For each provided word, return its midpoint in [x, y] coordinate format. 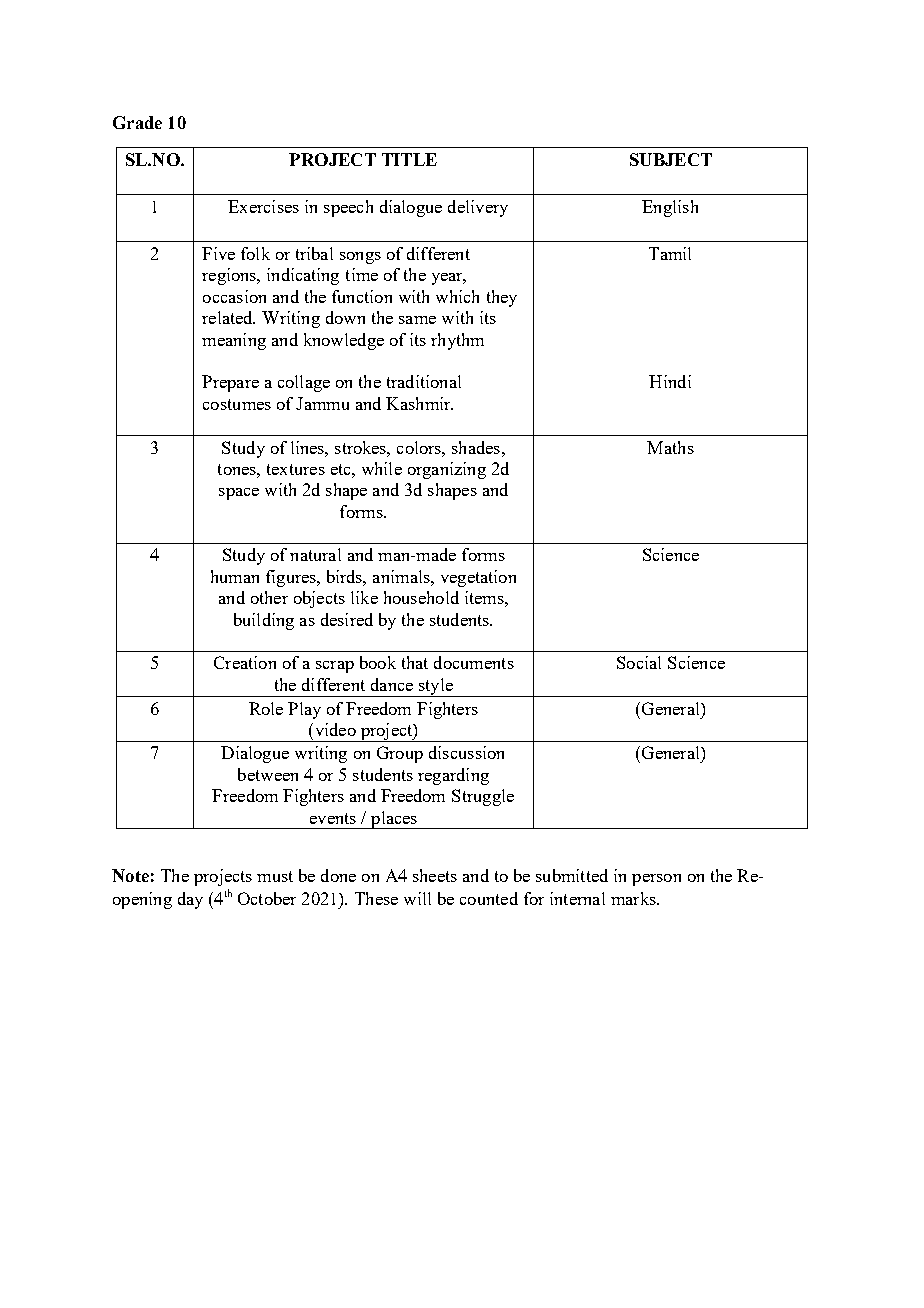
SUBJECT [671, 159]
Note [130, 875]
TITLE [409, 159]
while [382, 468]
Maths [670, 447]
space [239, 494]
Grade [137, 122]
